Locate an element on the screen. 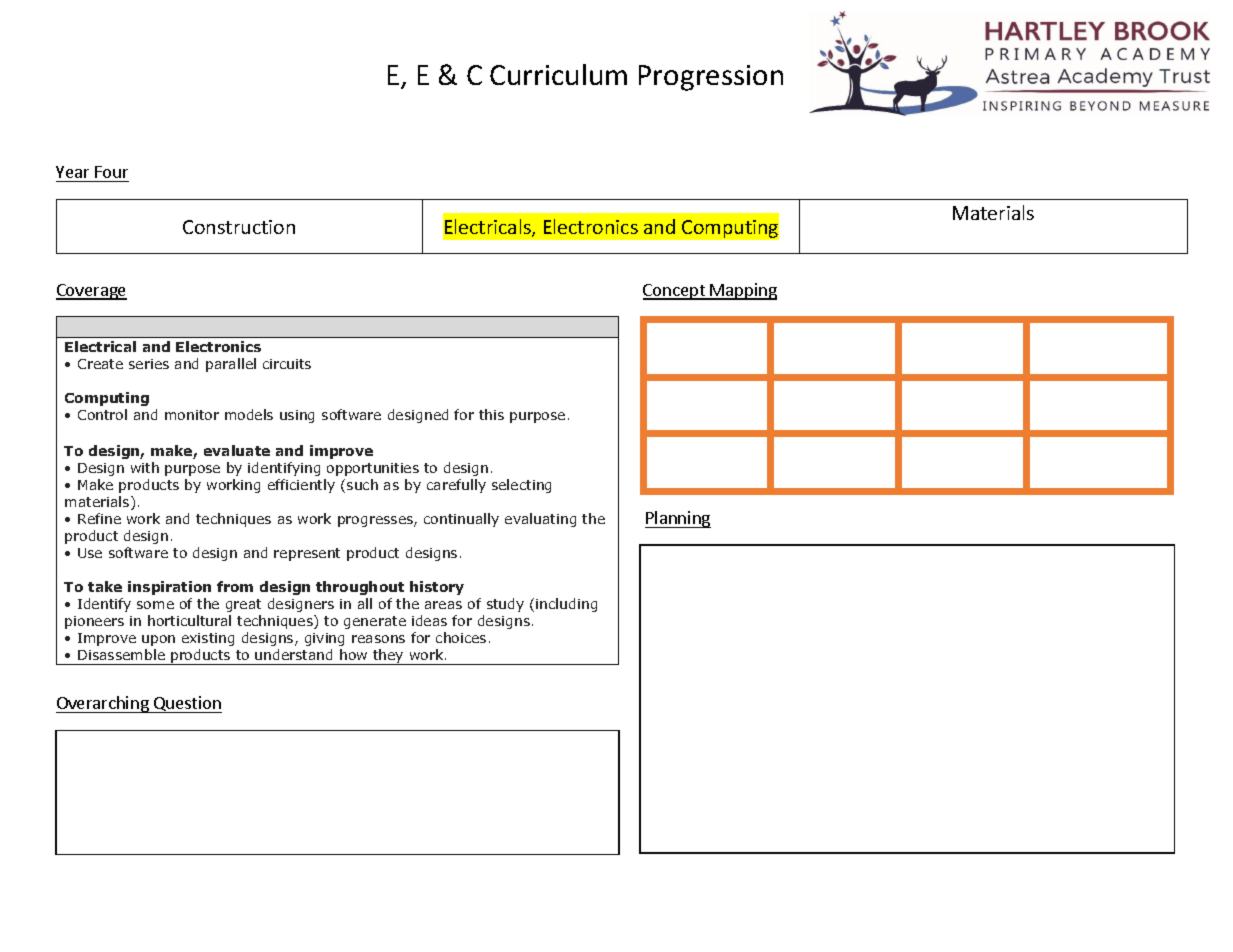 This screenshot has width=1233, height=952. Construction is located at coordinates (239, 227).
